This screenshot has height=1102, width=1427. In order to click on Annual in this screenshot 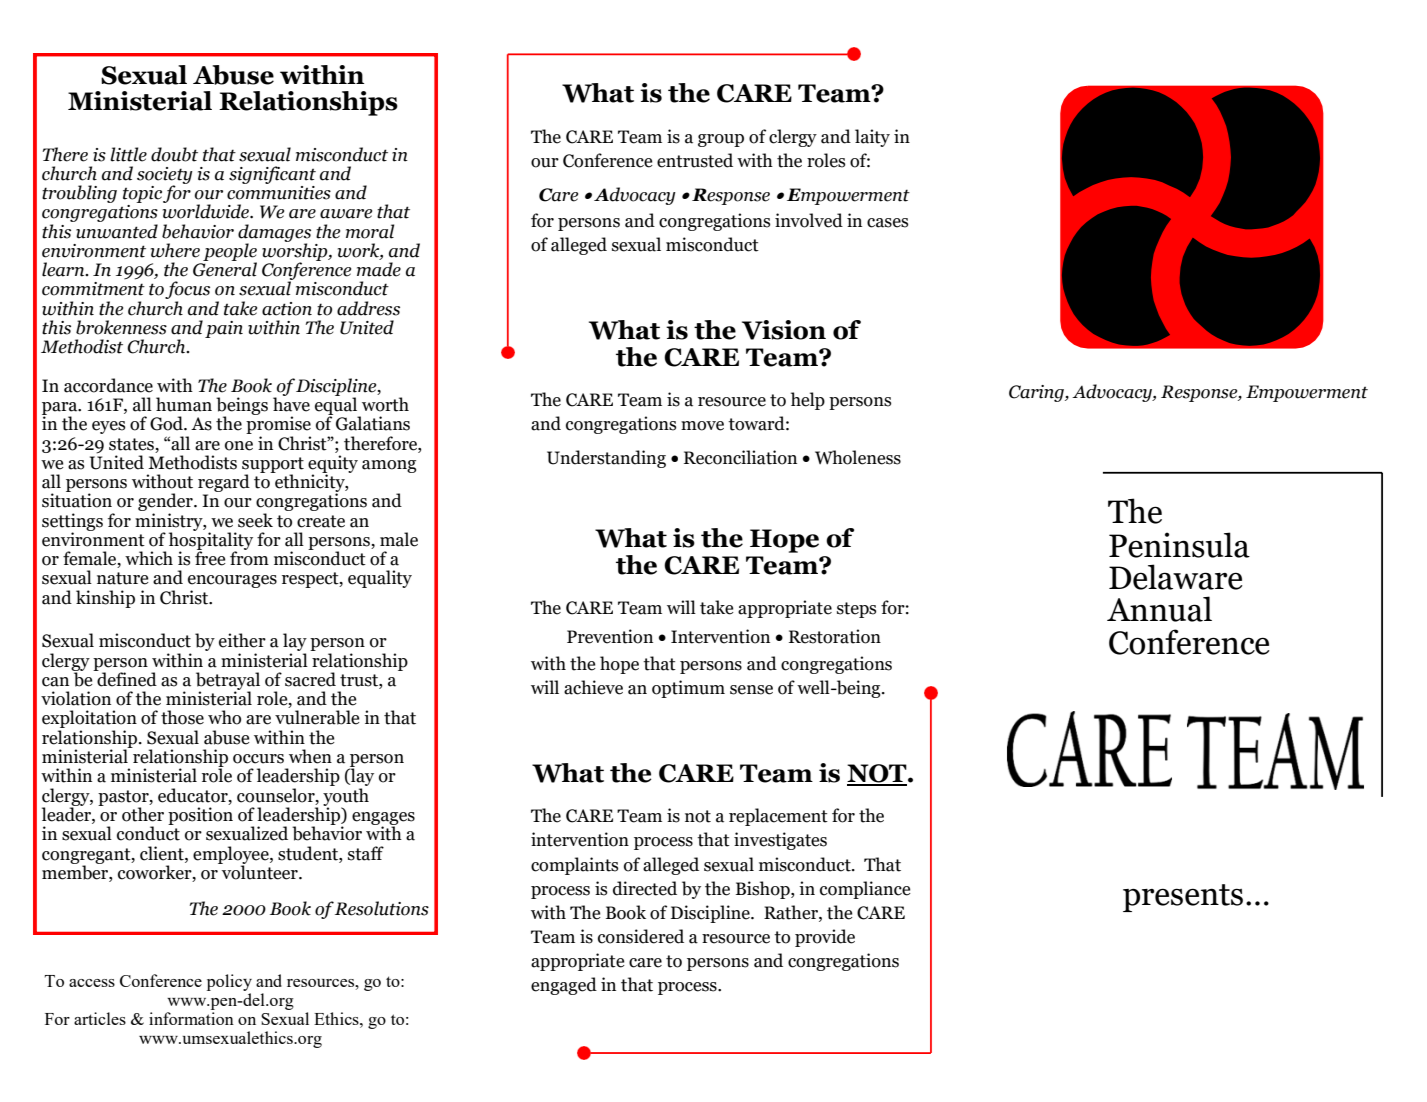, I will do `click(1159, 609)`.
